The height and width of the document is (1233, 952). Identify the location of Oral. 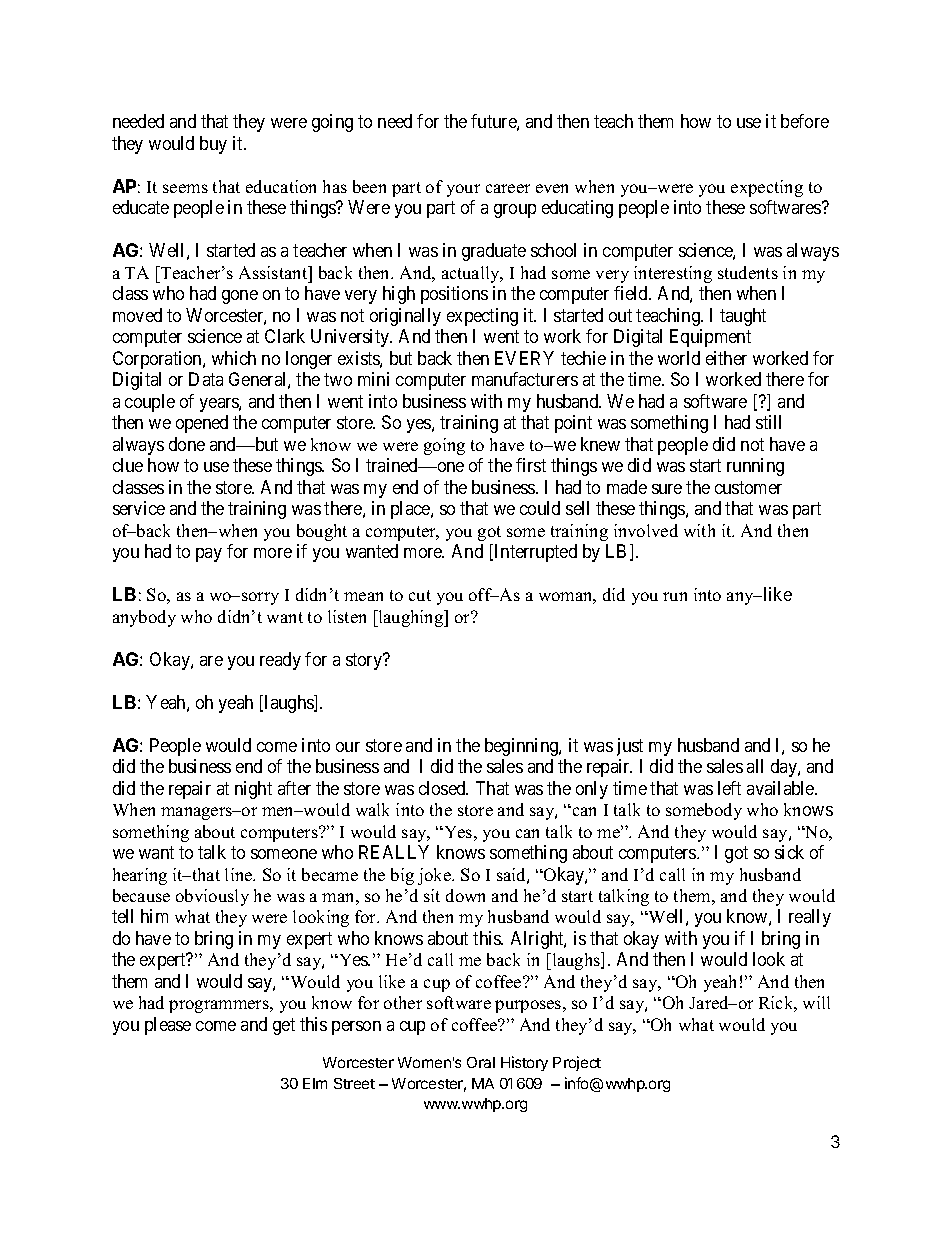
(481, 1062).
